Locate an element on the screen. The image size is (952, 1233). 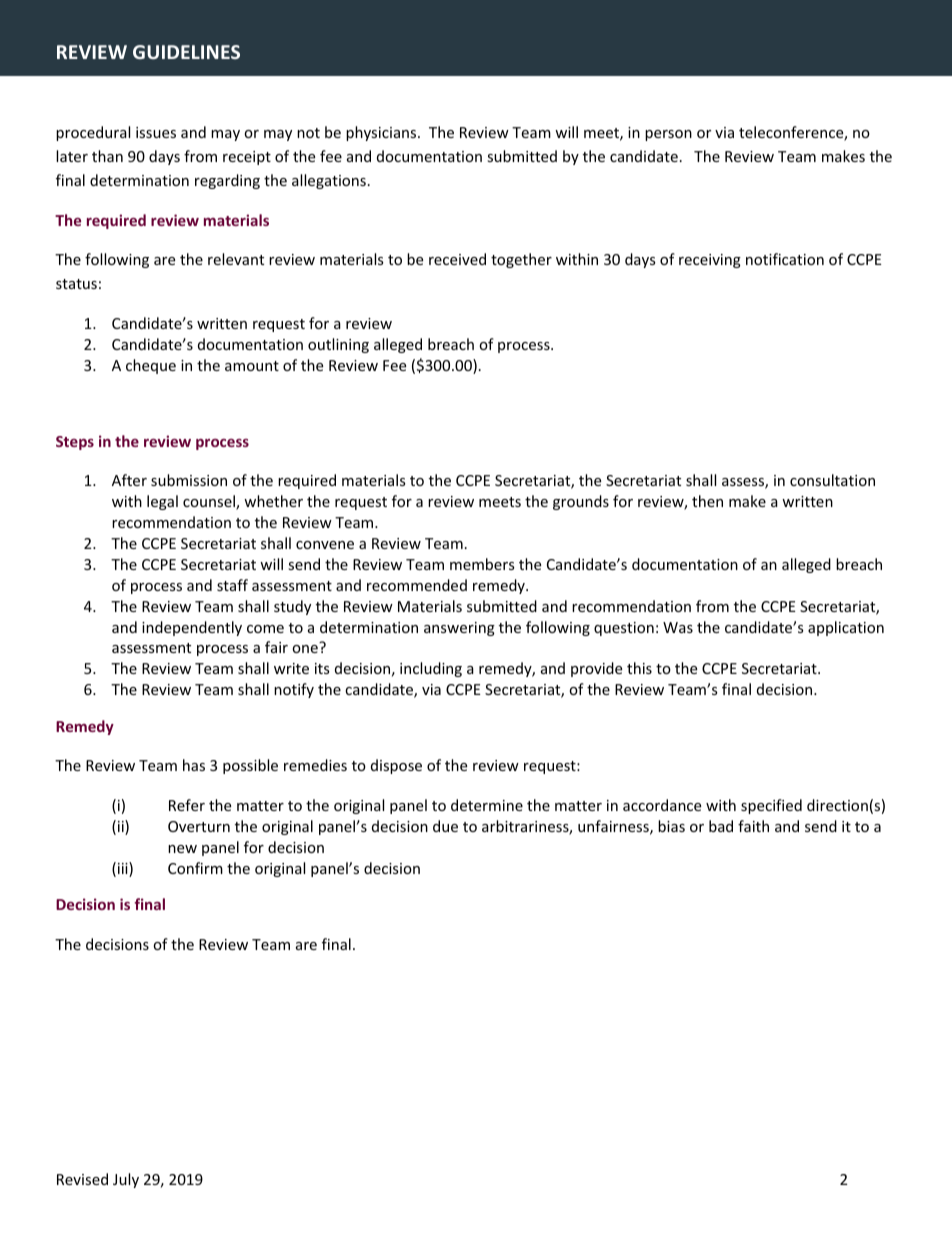
relevant is located at coordinates (236, 259).
